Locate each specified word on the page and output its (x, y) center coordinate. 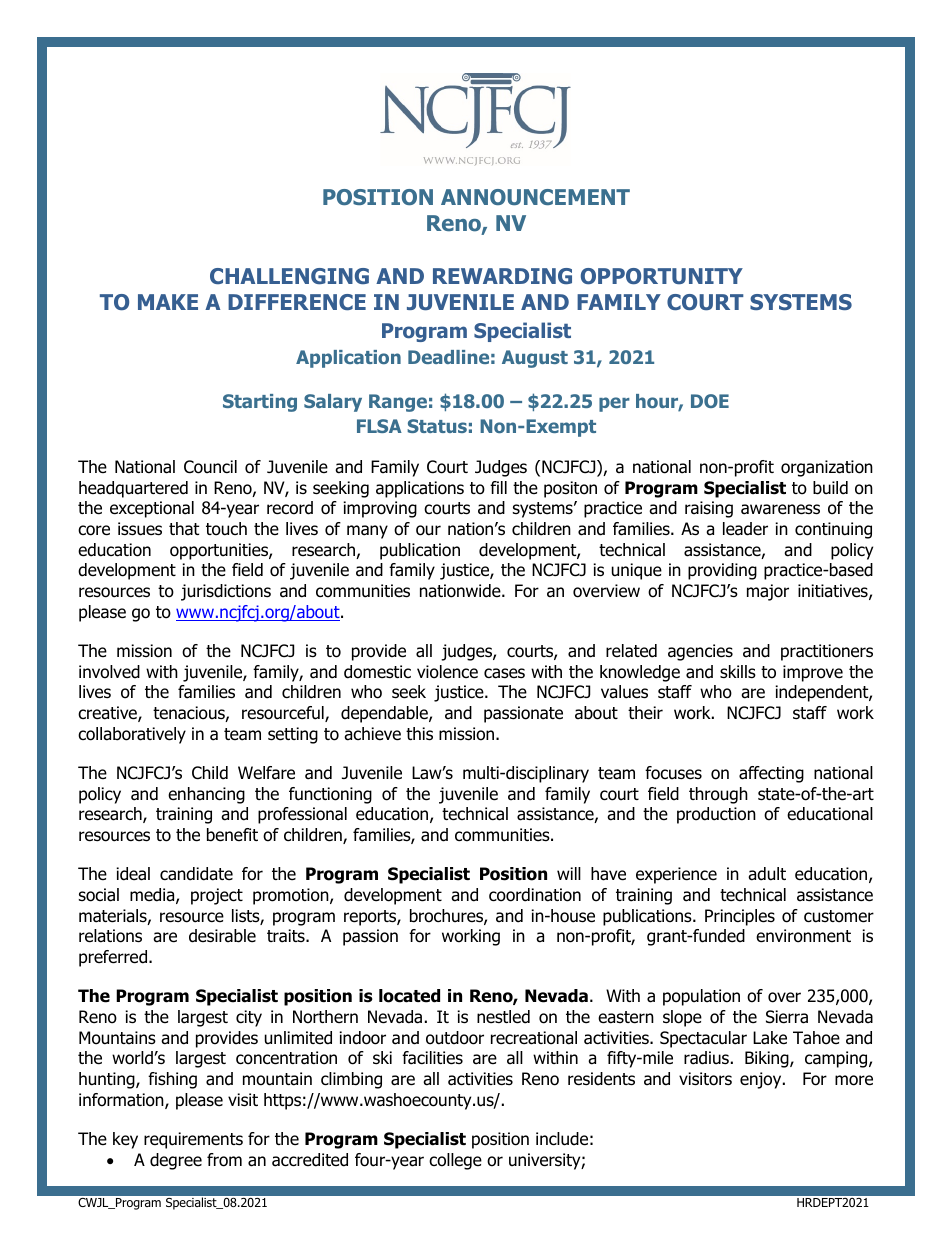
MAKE (168, 302)
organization (827, 468)
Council (210, 467)
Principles (740, 917)
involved (109, 672)
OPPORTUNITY (662, 276)
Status (437, 426)
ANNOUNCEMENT (535, 197)
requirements (193, 1140)
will (569, 873)
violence (447, 672)
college (455, 1161)
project (217, 896)
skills (738, 671)
